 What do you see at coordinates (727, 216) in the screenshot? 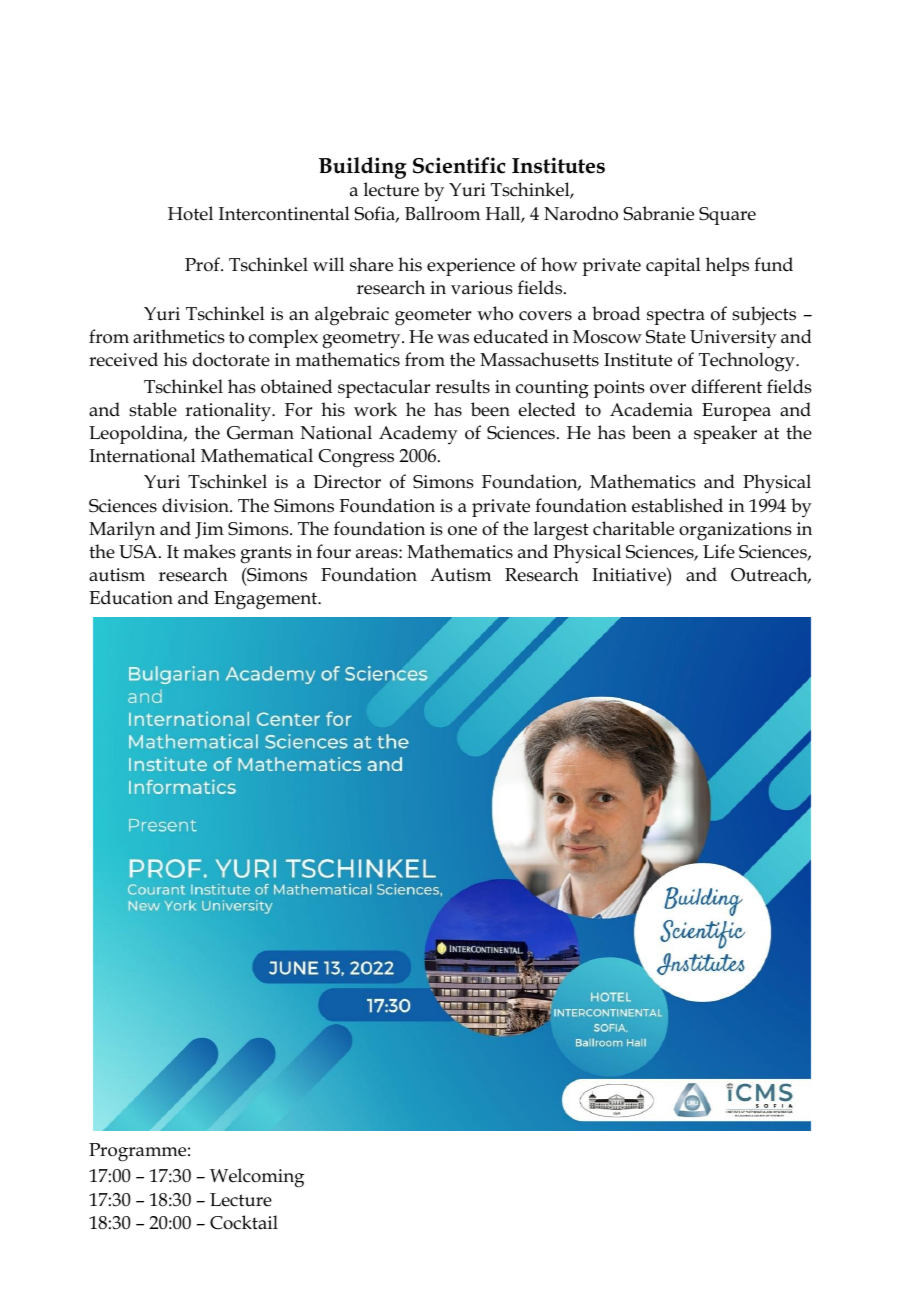
I see `Square` at bounding box center [727, 216].
